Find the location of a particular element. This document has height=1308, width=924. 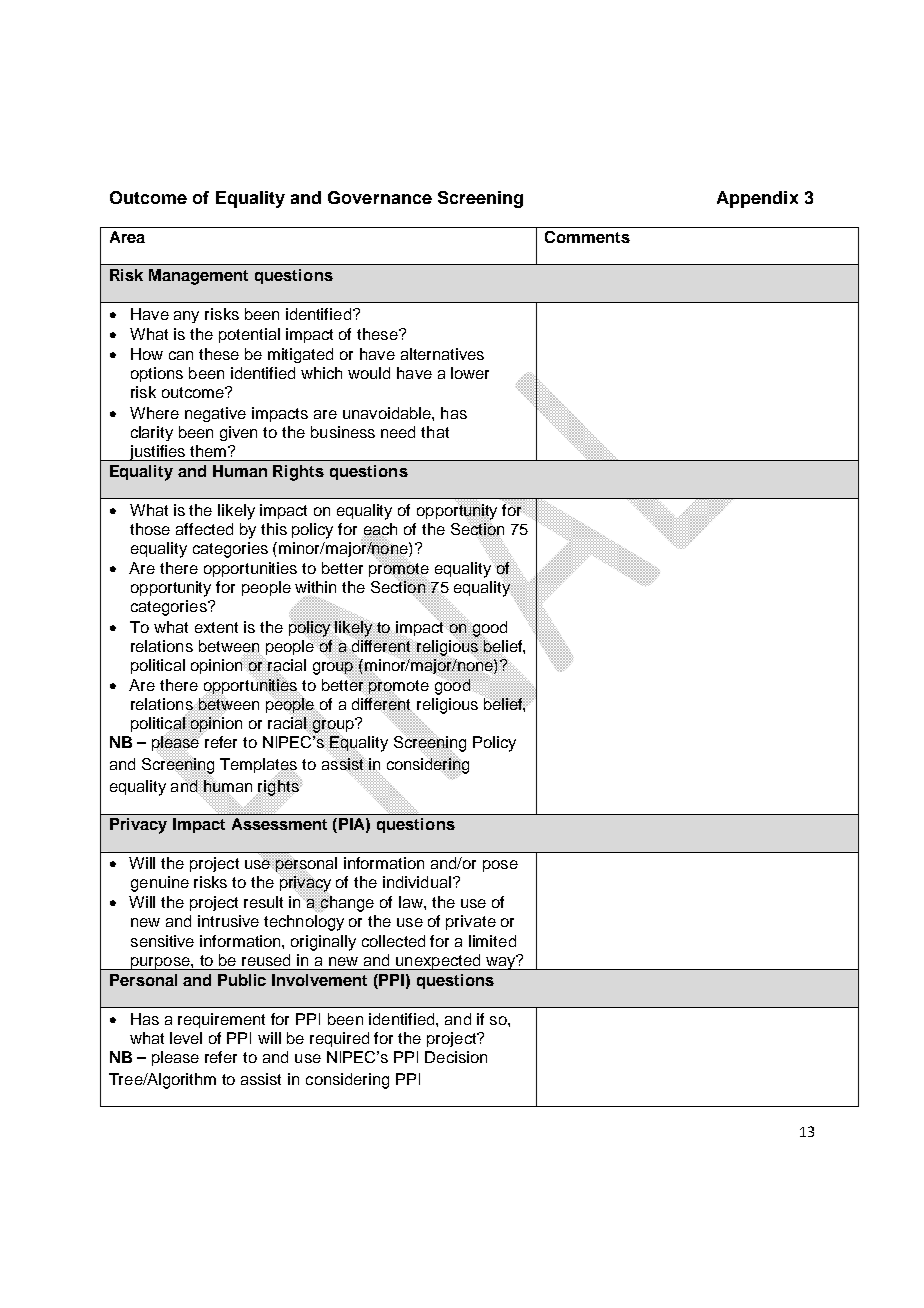

lower is located at coordinates (470, 373).
